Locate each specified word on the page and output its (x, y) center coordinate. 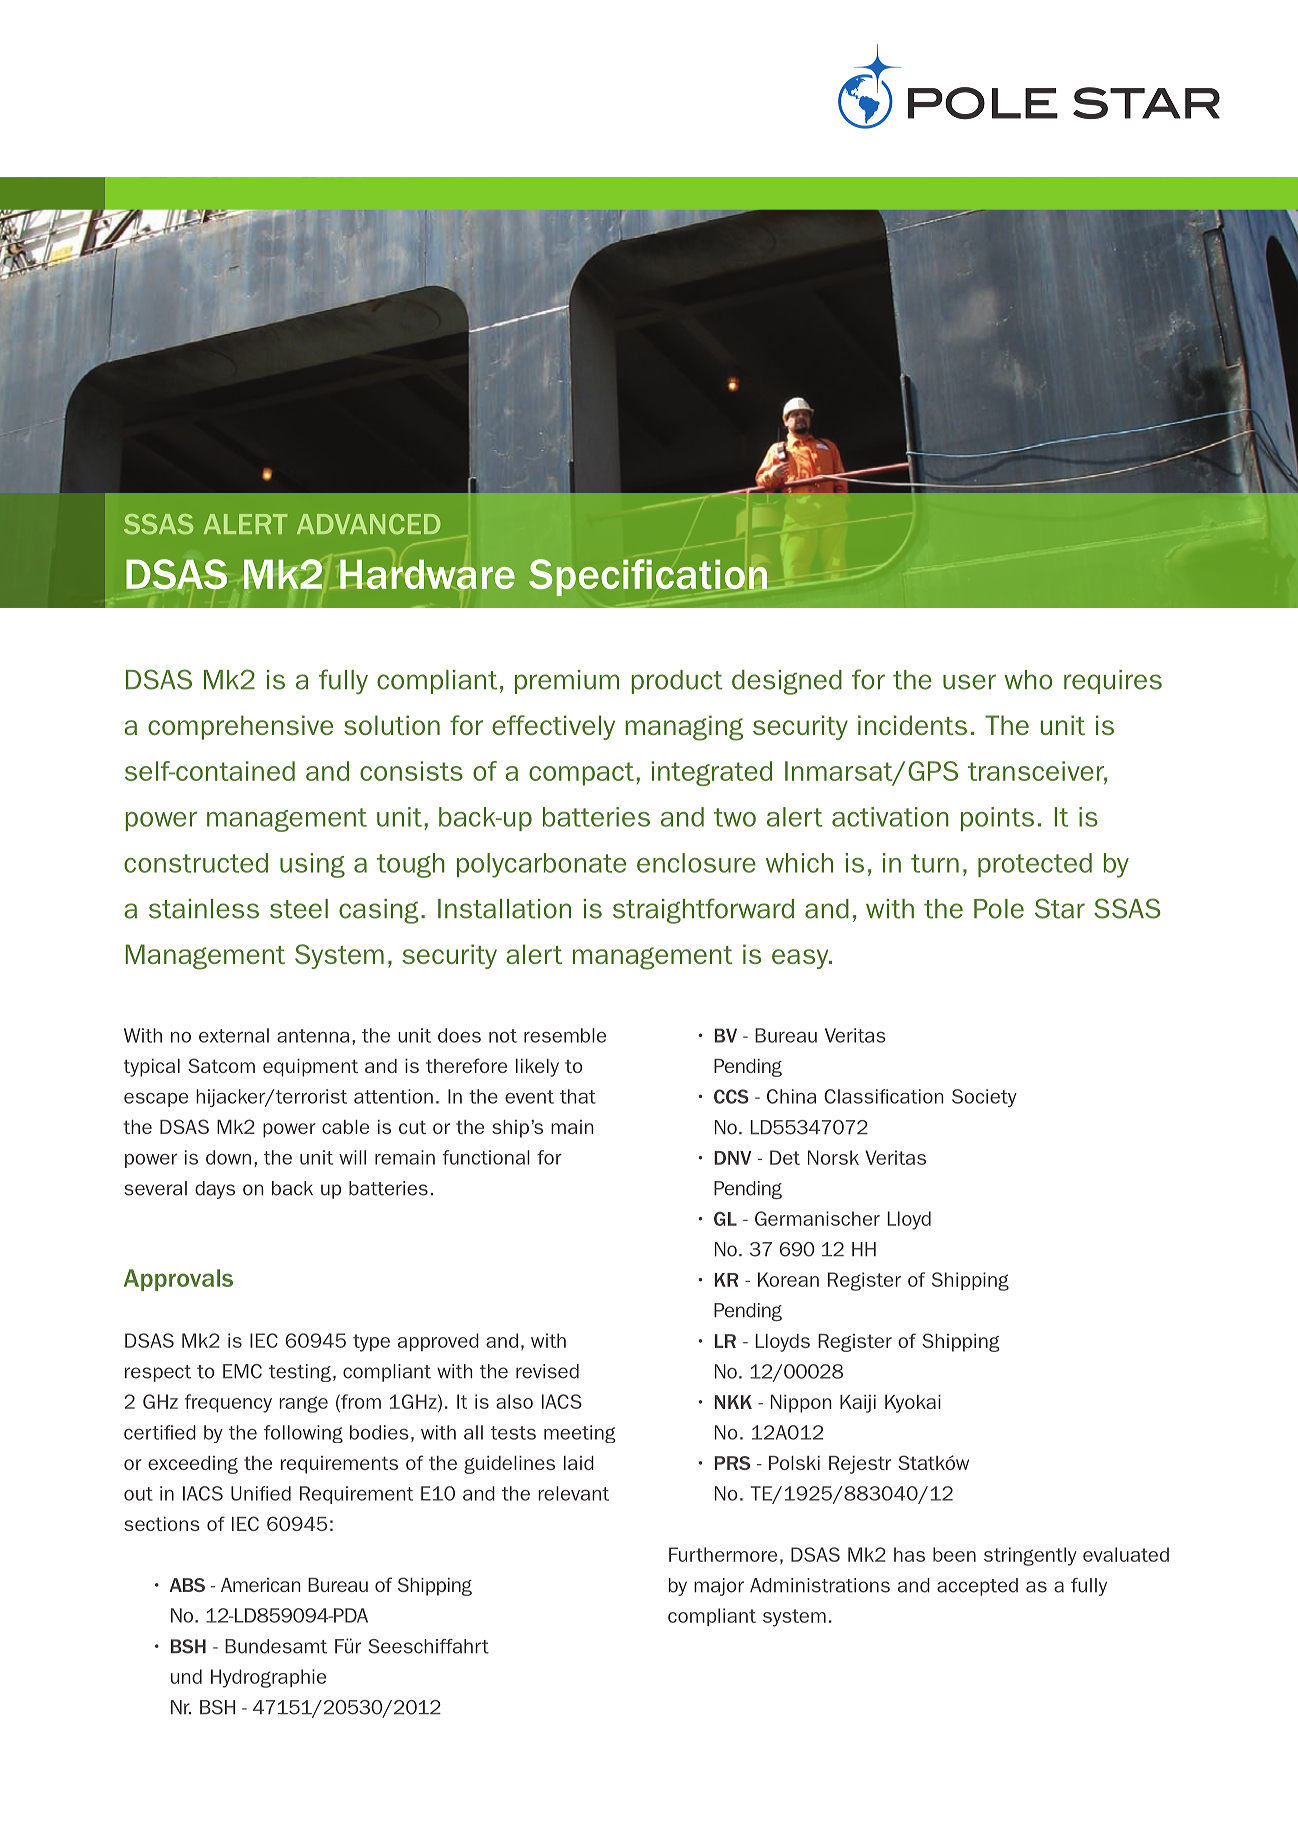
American (261, 1585)
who (1028, 680)
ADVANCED (368, 524)
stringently (1030, 1556)
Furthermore (723, 1554)
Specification (649, 578)
